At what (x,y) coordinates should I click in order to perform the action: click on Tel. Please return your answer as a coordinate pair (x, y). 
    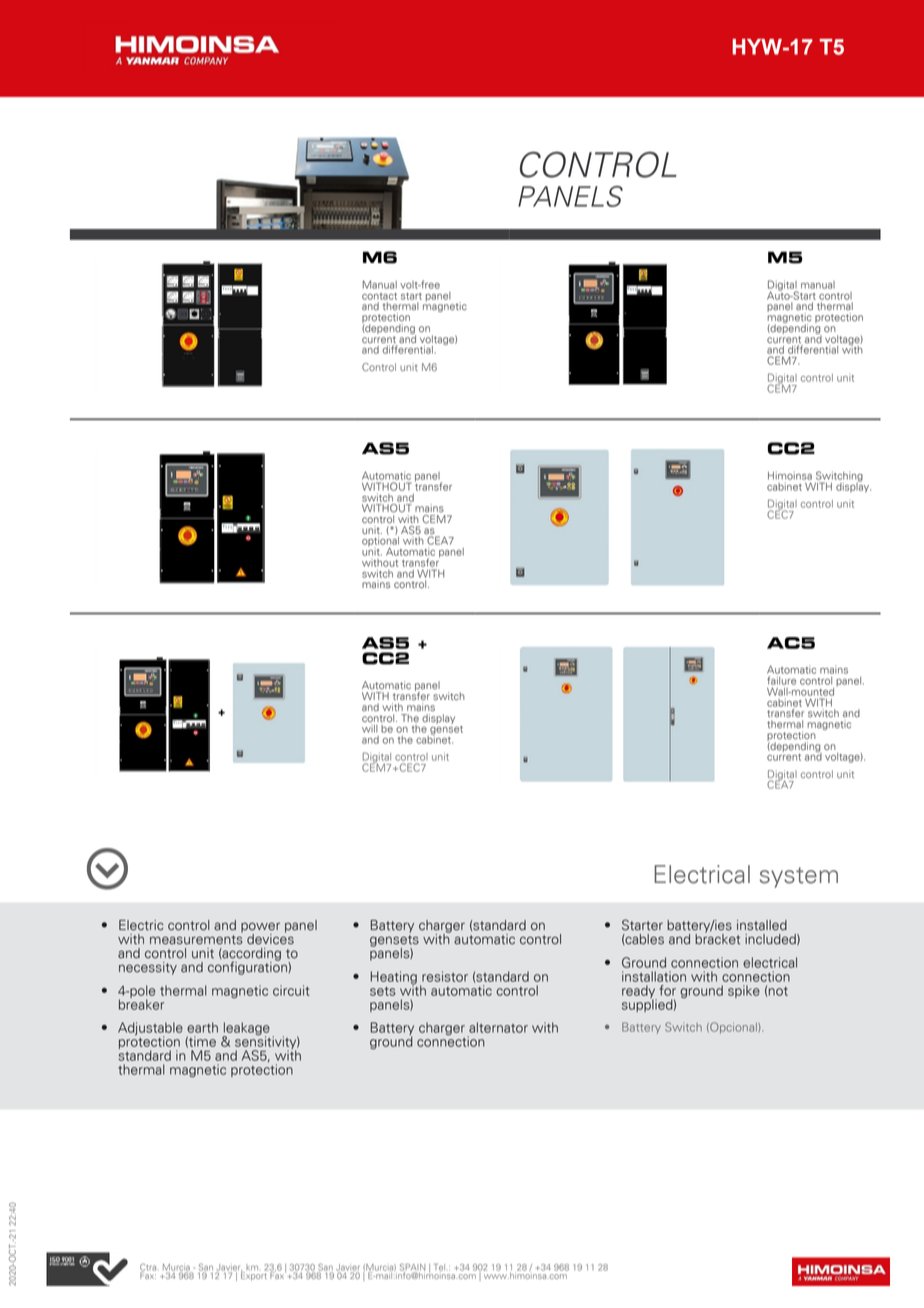
    Looking at the image, I should click on (439, 1267).
